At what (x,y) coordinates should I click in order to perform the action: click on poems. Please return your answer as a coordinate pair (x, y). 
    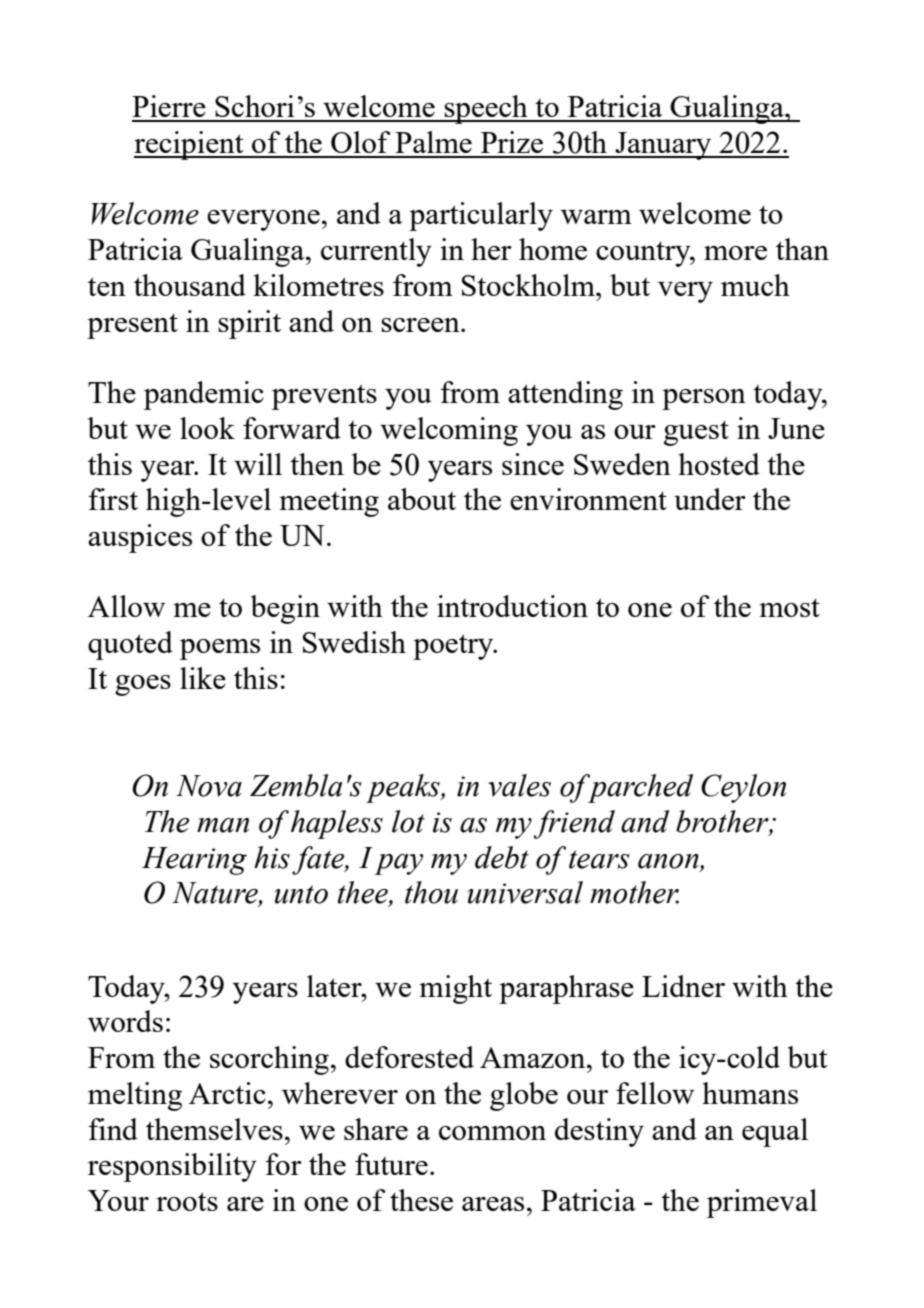
    Looking at the image, I should click on (220, 649).
